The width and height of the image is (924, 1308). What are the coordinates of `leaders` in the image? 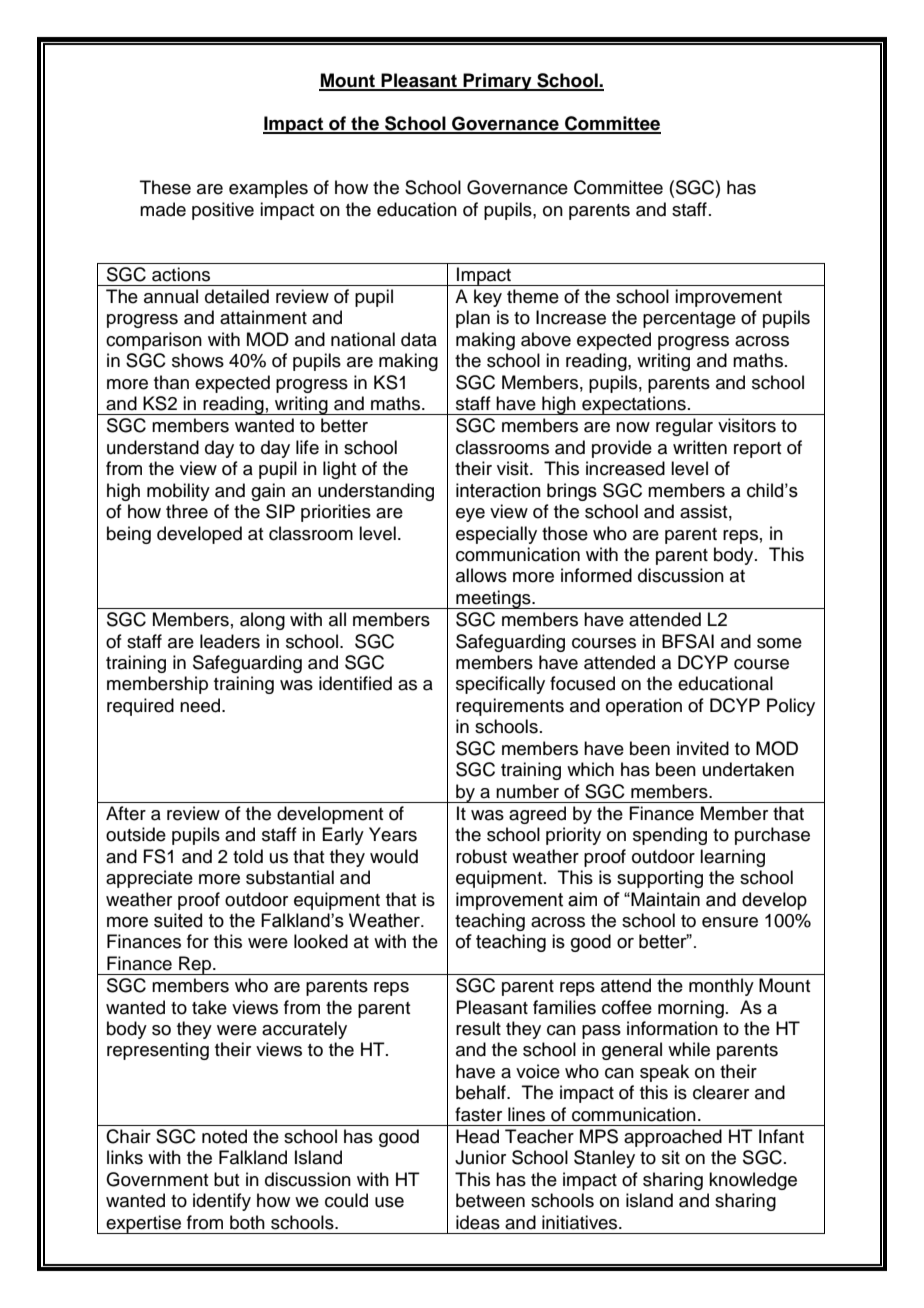 It's located at (230, 641).
